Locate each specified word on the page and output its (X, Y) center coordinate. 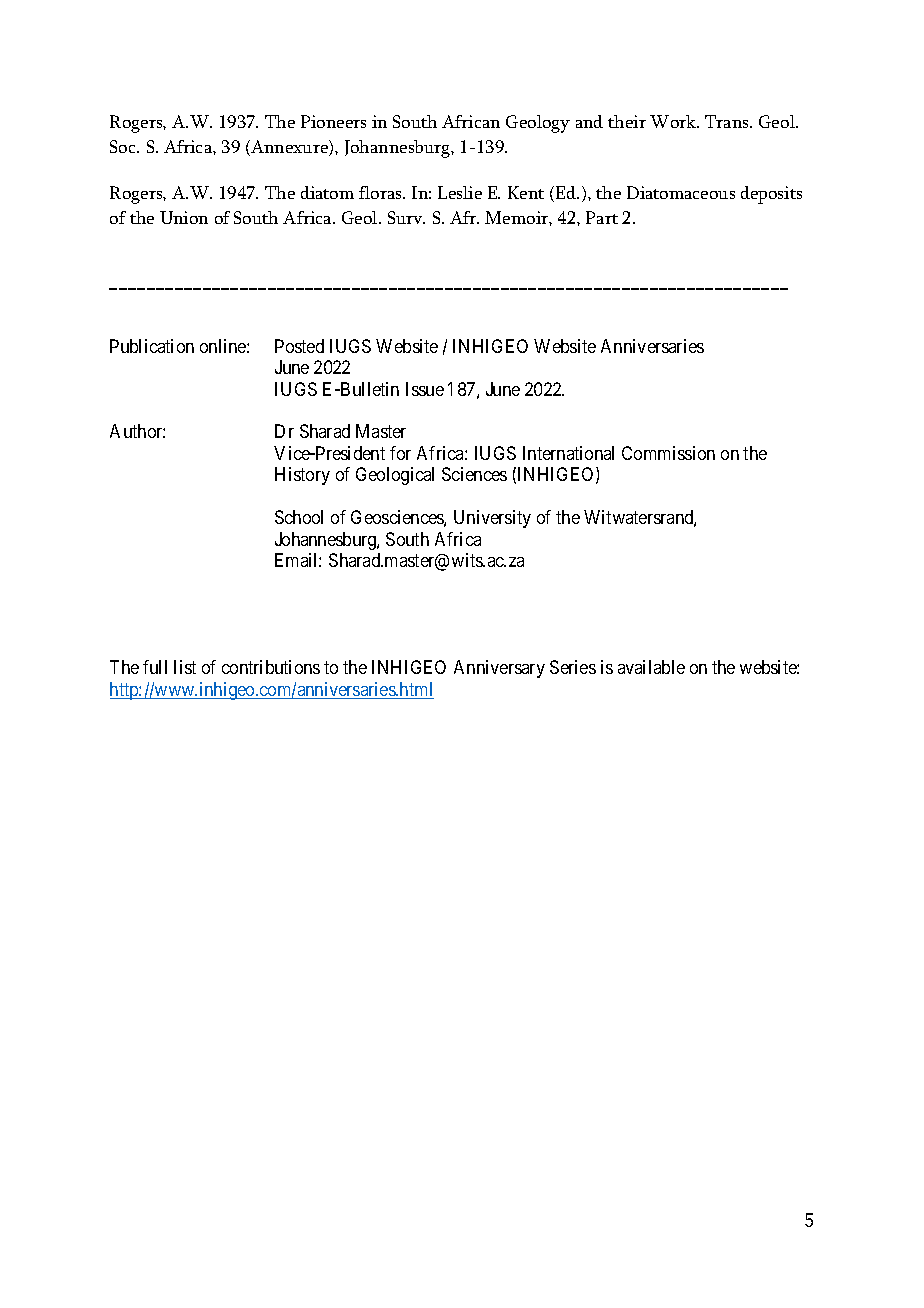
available (651, 667)
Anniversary (499, 669)
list (185, 667)
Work (674, 121)
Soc (124, 146)
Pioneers (333, 121)
